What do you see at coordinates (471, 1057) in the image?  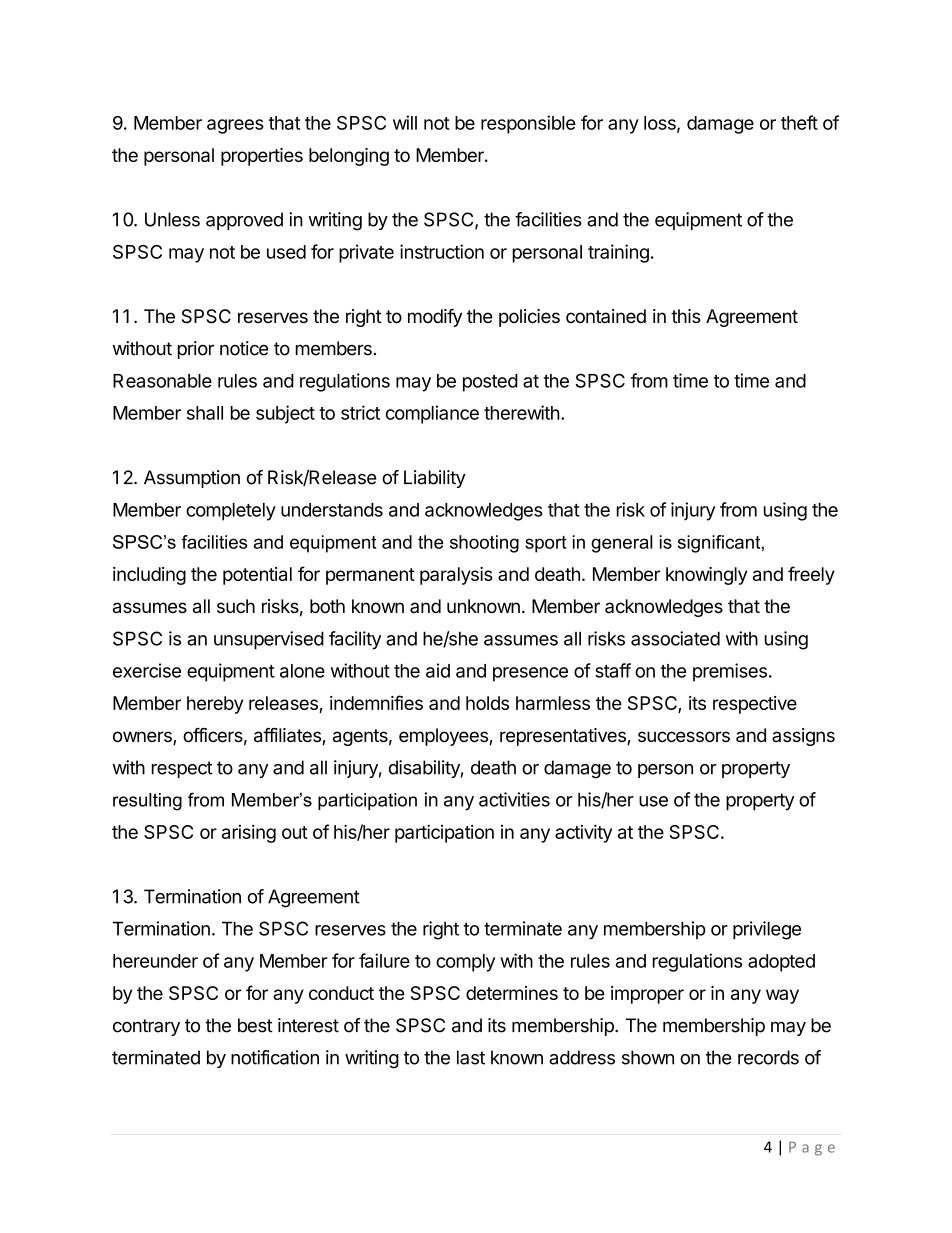 I see `last` at bounding box center [471, 1057].
